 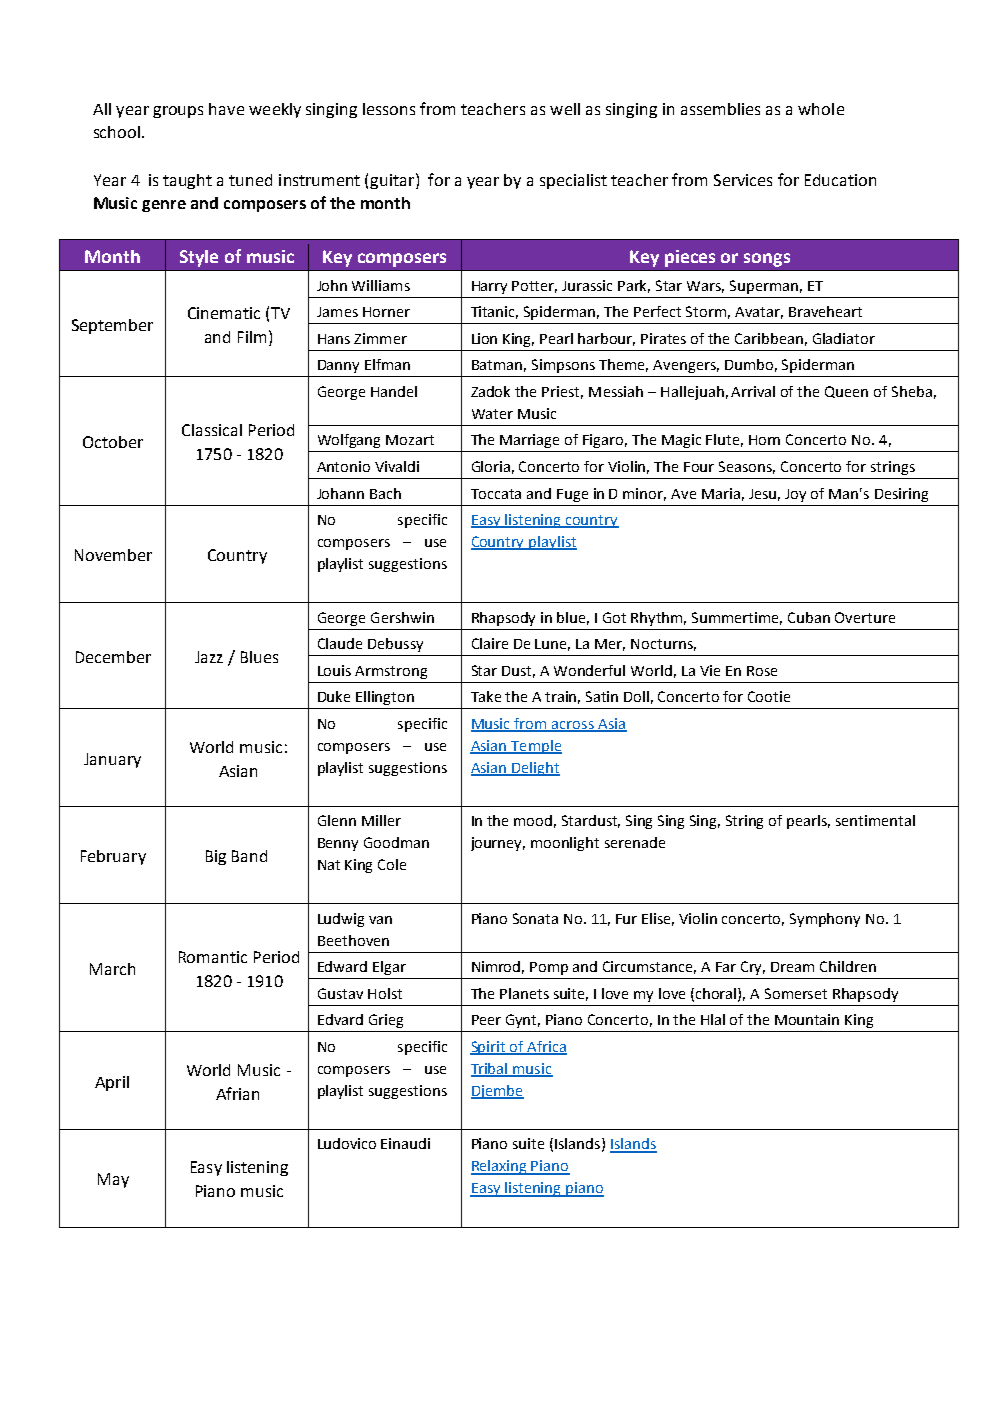 What do you see at coordinates (535, 918) in the screenshot?
I see `Sonata` at bounding box center [535, 918].
